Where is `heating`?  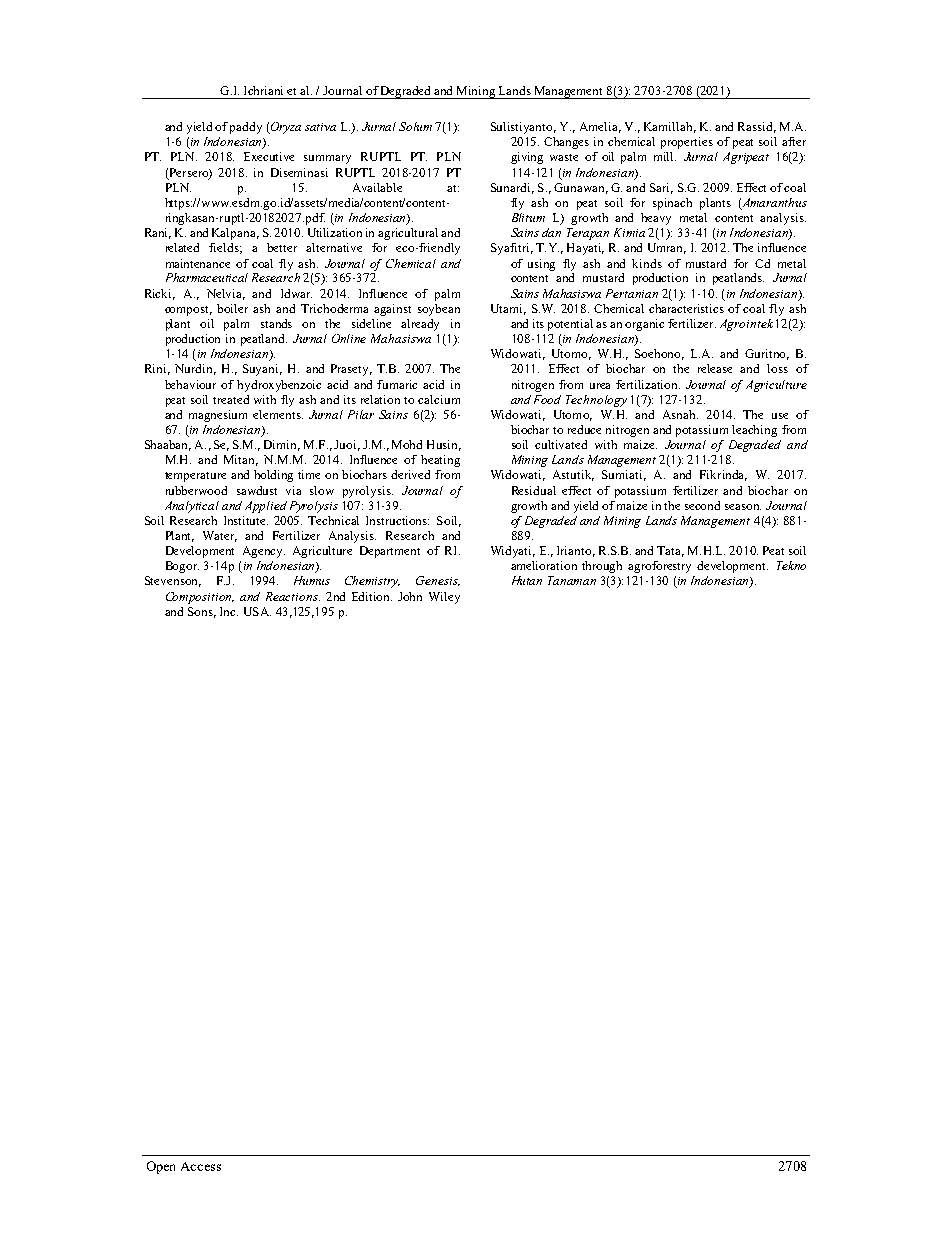 heating is located at coordinates (440, 461).
